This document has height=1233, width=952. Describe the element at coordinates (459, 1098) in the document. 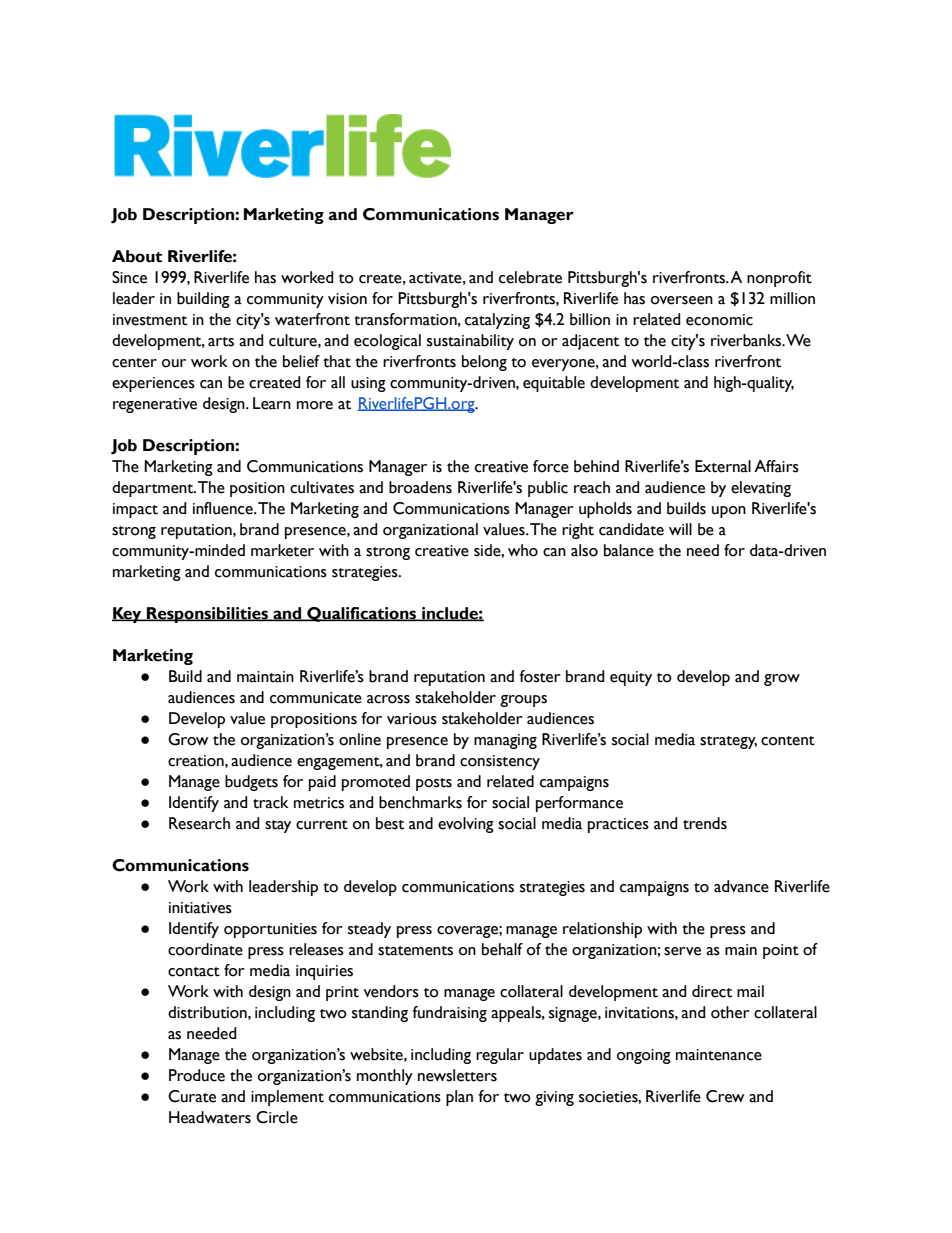

I see `plan` at that location.
